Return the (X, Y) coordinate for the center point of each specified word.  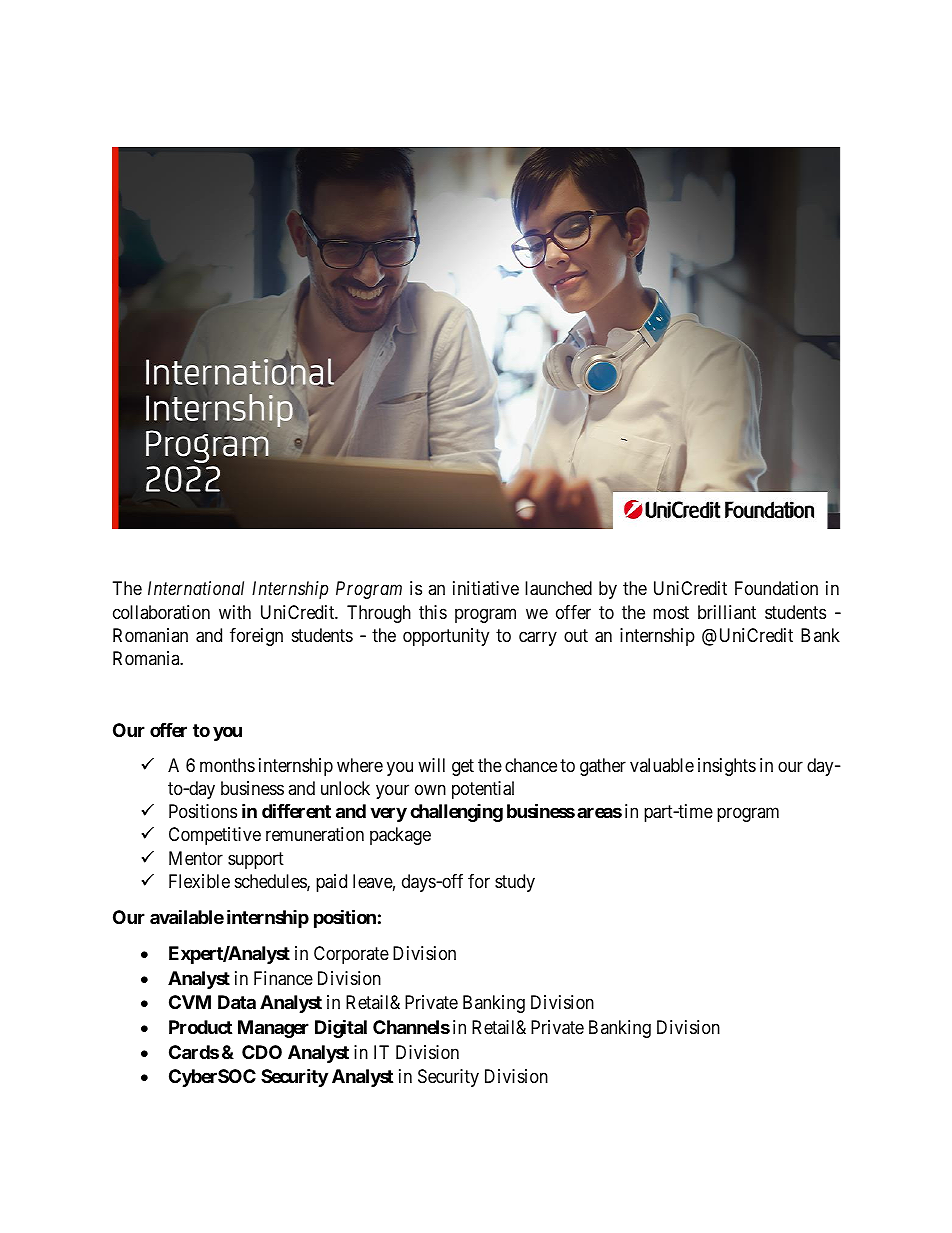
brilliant (727, 612)
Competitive (215, 836)
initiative (486, 588)
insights (727, 767)
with (235, 612)
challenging (456, 813)
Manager (273, 1029)
